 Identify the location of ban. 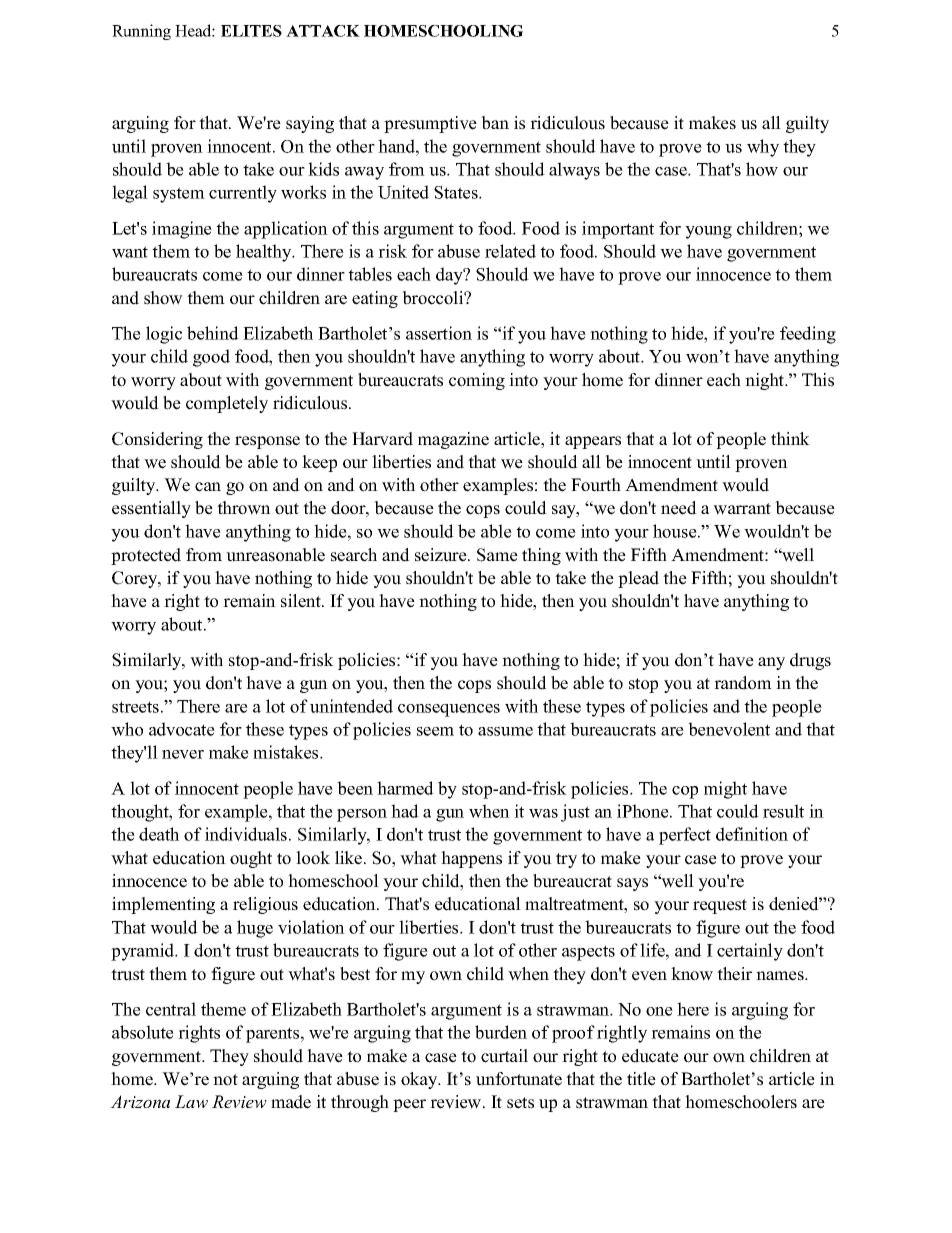
(495, 123).
